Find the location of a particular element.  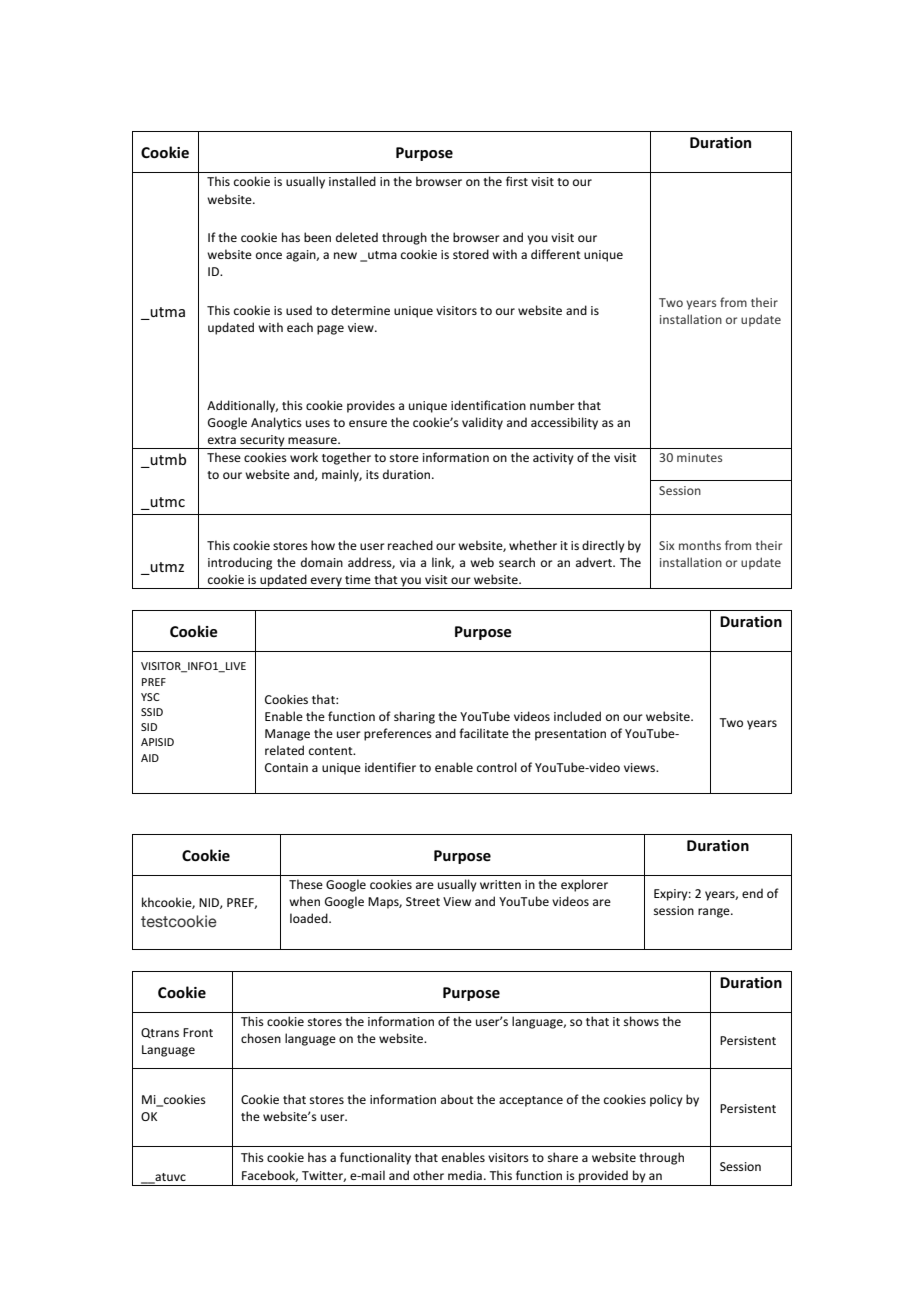

SSID is located at coordinates (152, 712).
